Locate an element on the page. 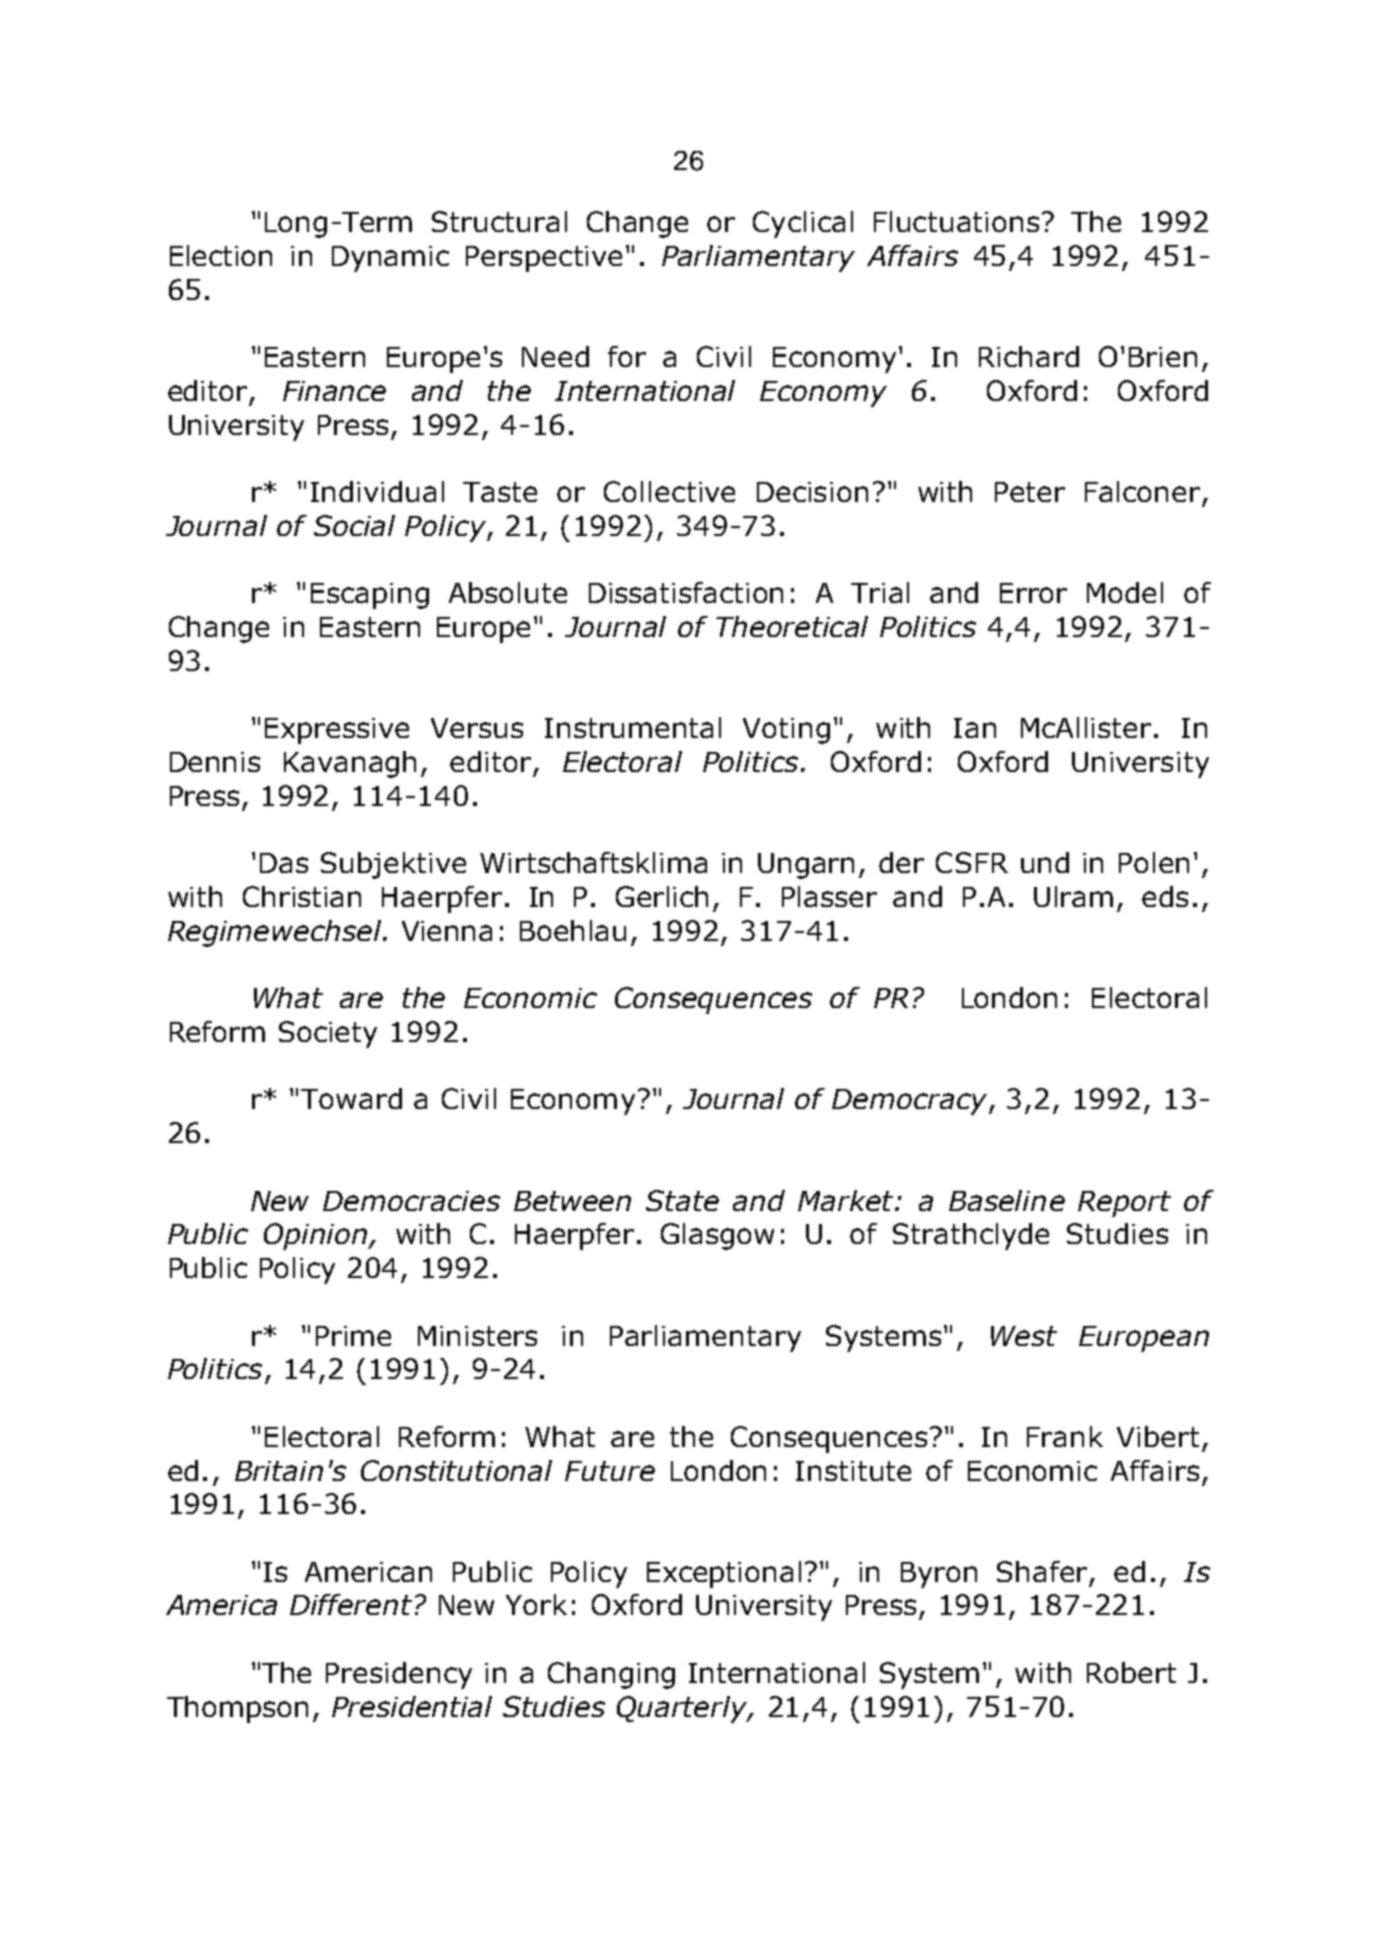 The width and height of the image is (1377, 1947). Changing is located at coordinates (611, 1675).
